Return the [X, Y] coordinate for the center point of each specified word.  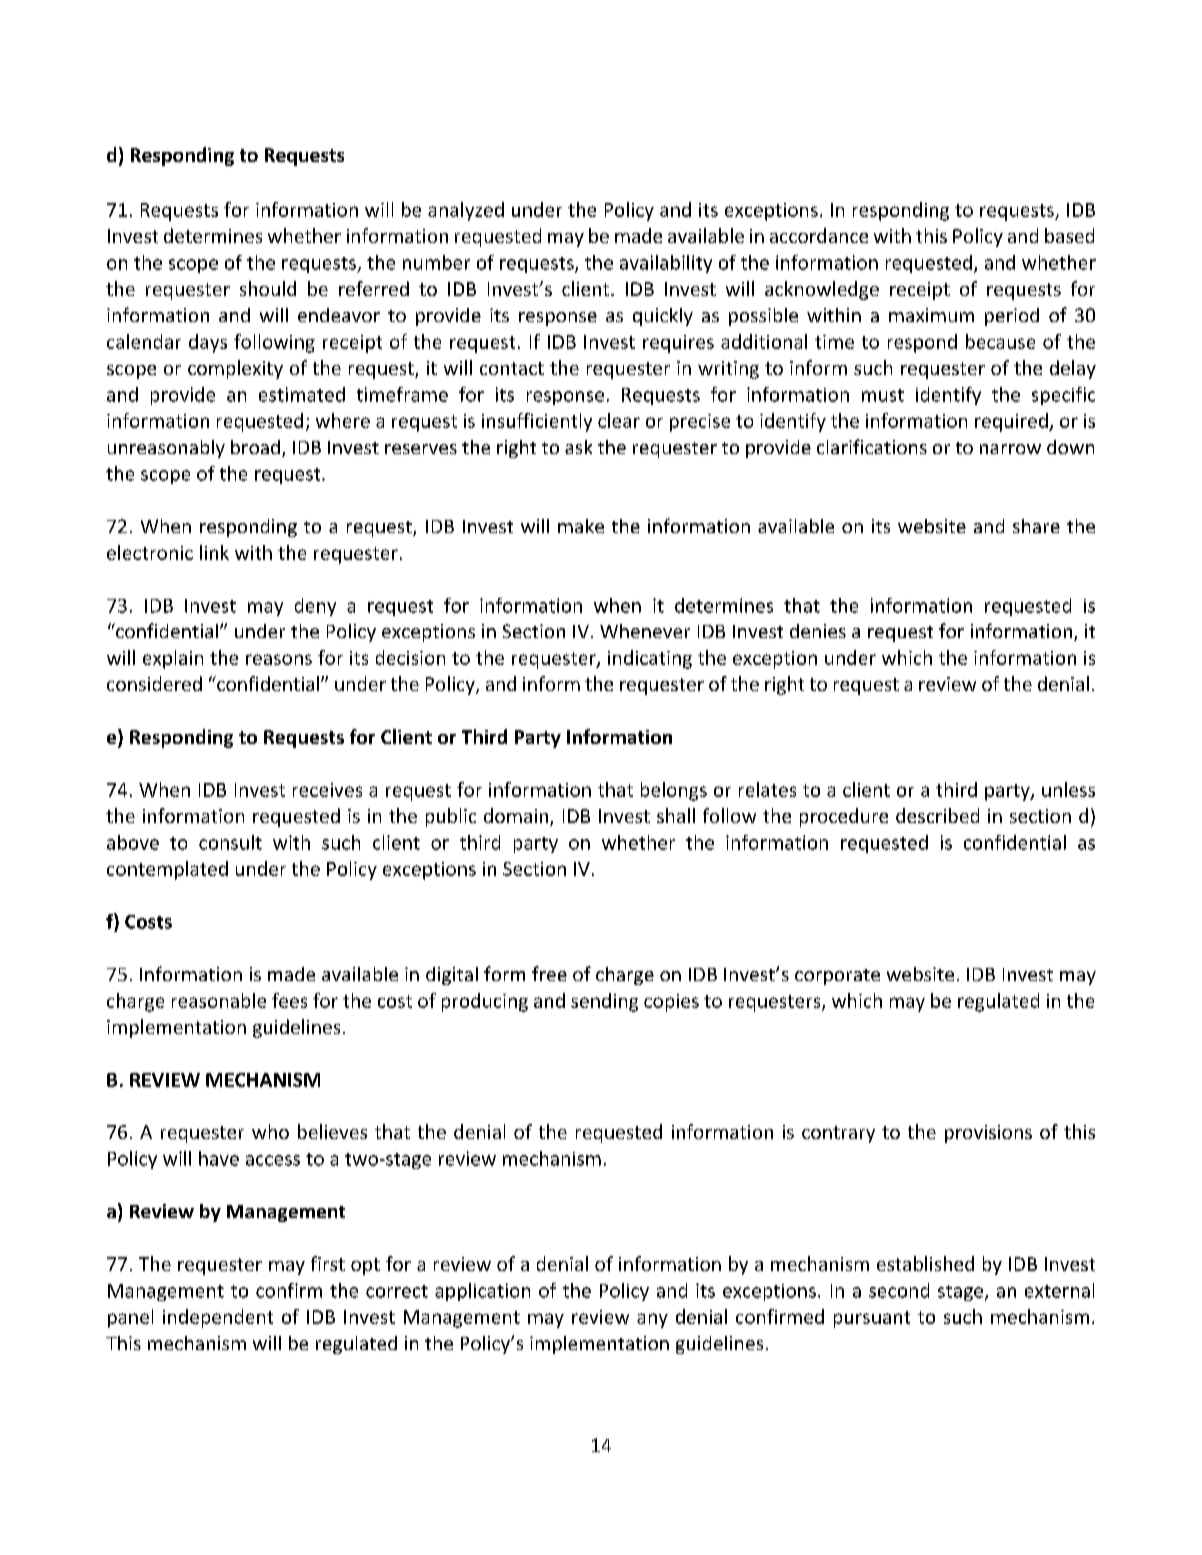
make [581, 526]
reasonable [219, 1000]
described [937, 815]
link [214, 552]
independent [218, 1318]
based [1069, 235]
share [1036, 526]
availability [666, 264]
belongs [674, 791]
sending [604, 1002]
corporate [837, 977]
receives [327, 790]
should [268, 288]
